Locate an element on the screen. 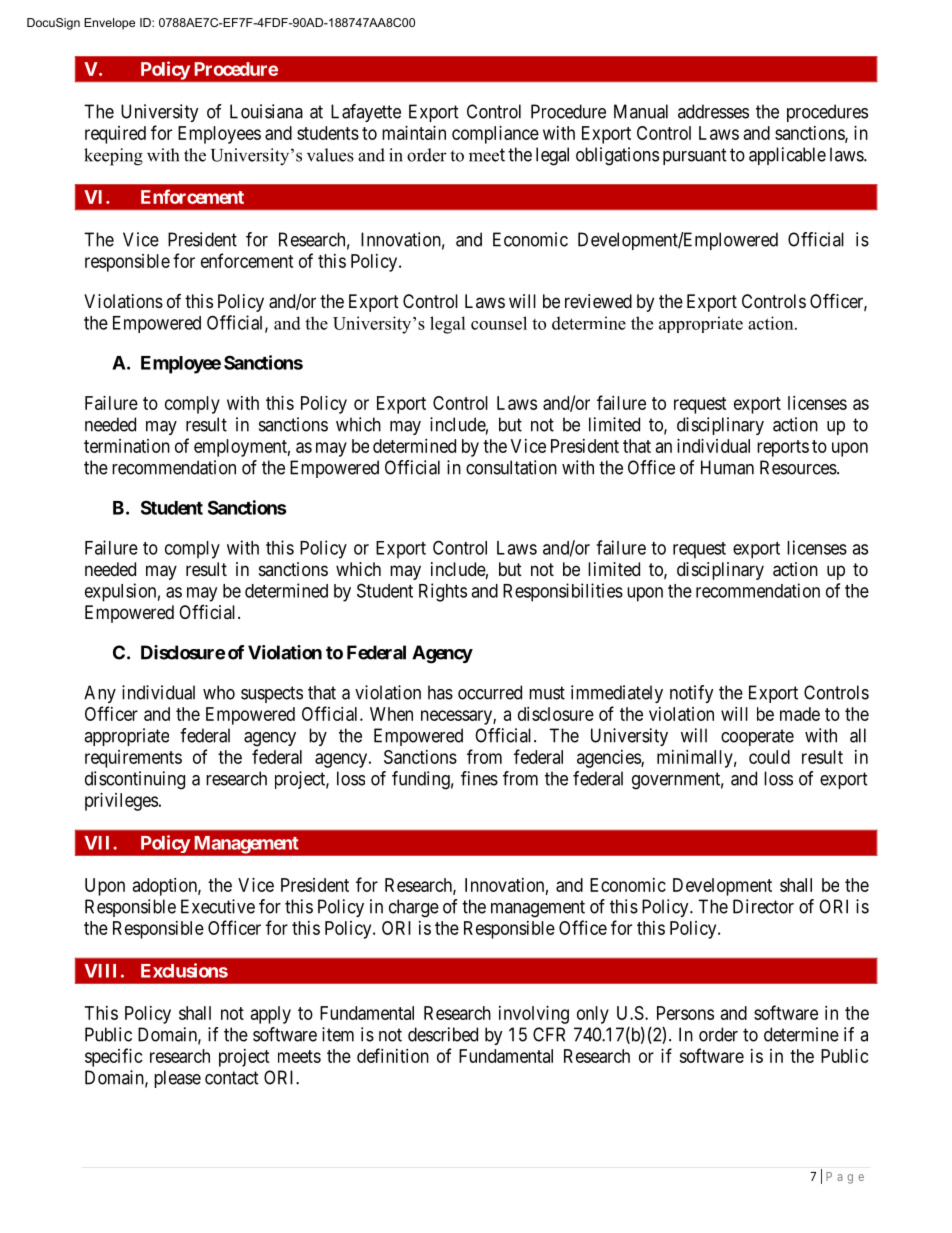  cooperate is located at coordinates (757, 737).
